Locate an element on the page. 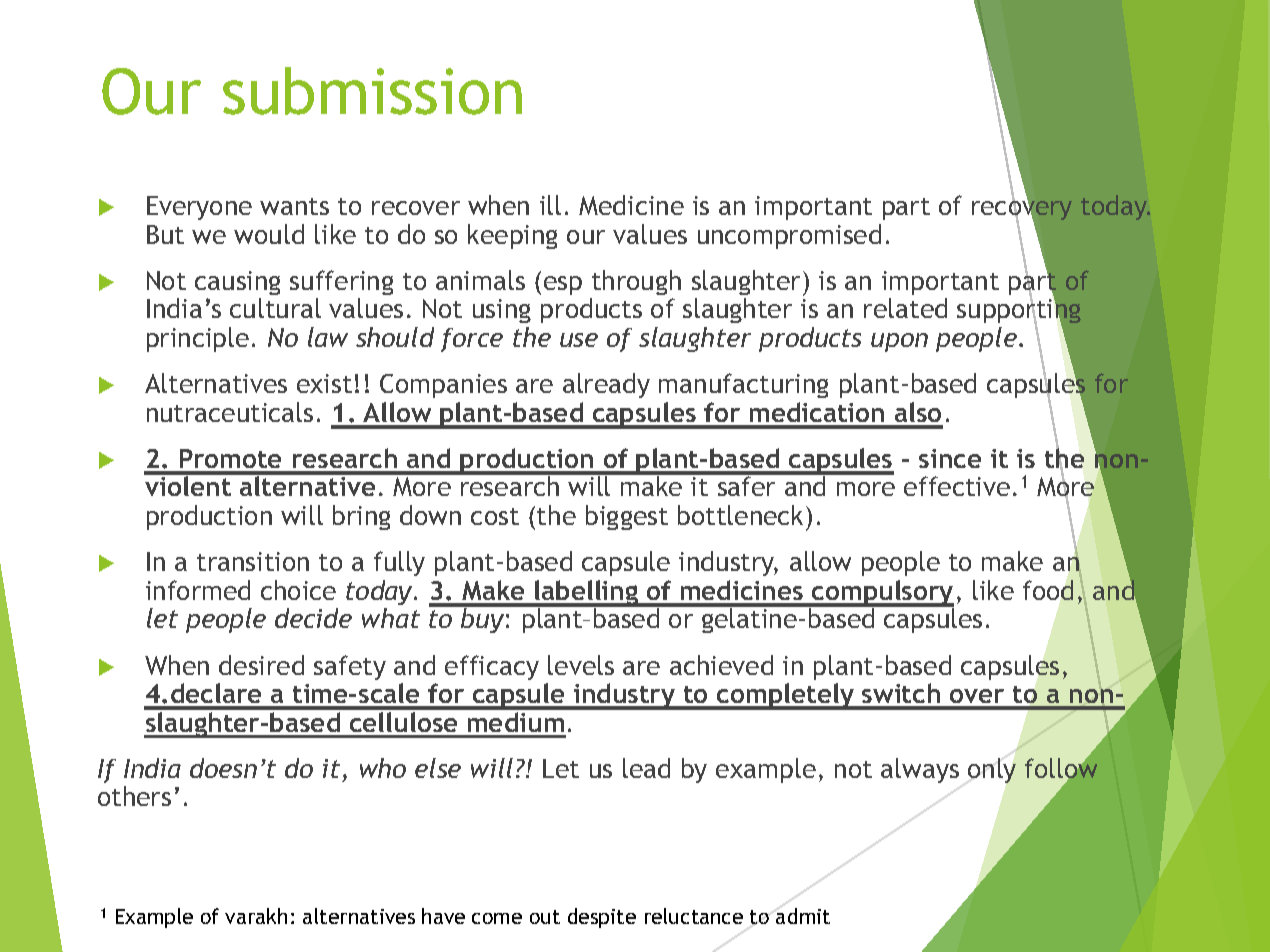 The height and width of the image is (952, 1270). uncompromised is located at coordinates (789, 236).
